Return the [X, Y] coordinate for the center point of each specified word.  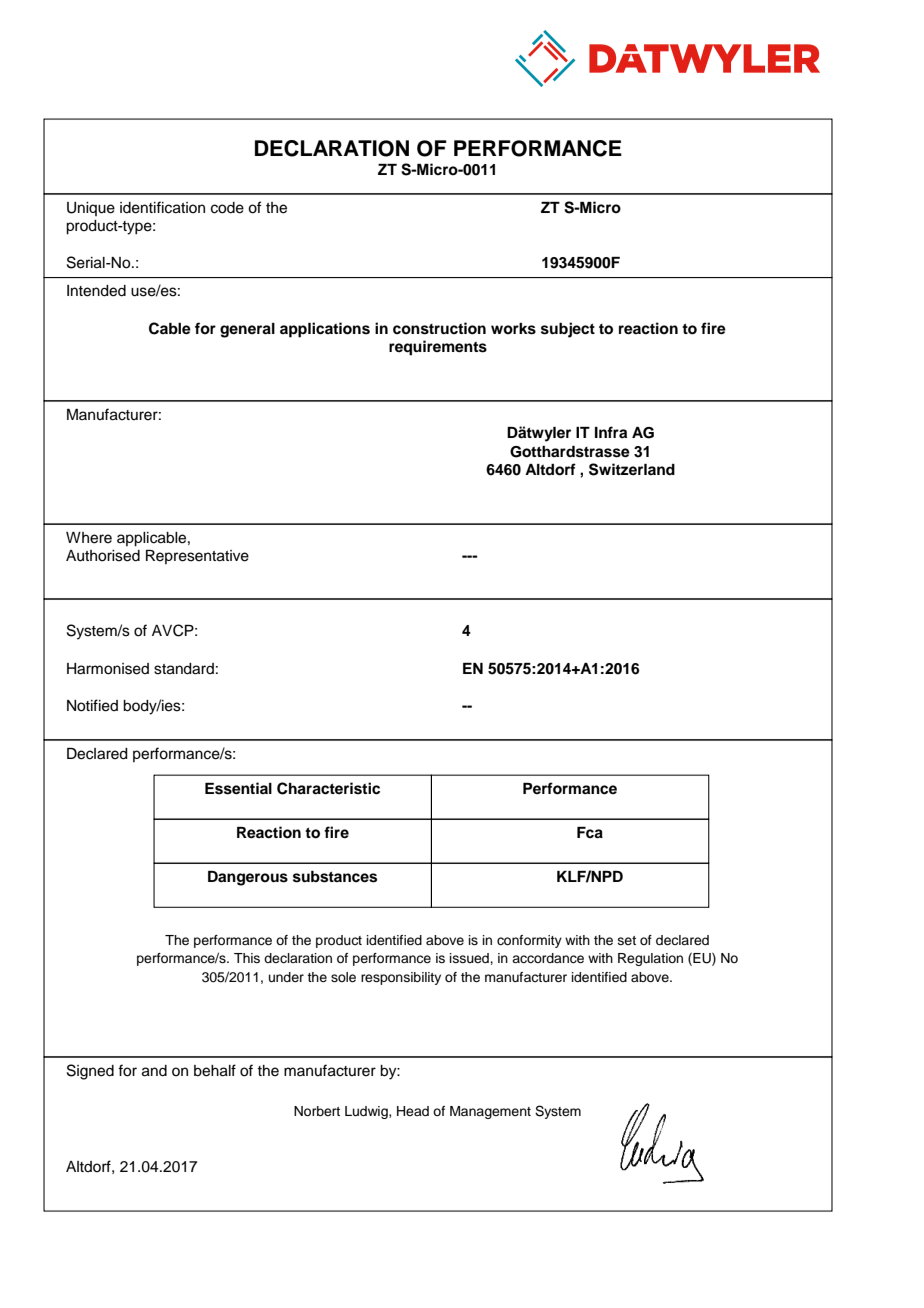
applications [325, 330]
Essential [238, 788]
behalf [215, 1070]
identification [162, 207]
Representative [197, 557]
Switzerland [632, 469]
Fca [590, 833]
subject [568, 330]
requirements [438, 348]
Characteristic [328, 788]
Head [413, 1111]
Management [490, 1112]
